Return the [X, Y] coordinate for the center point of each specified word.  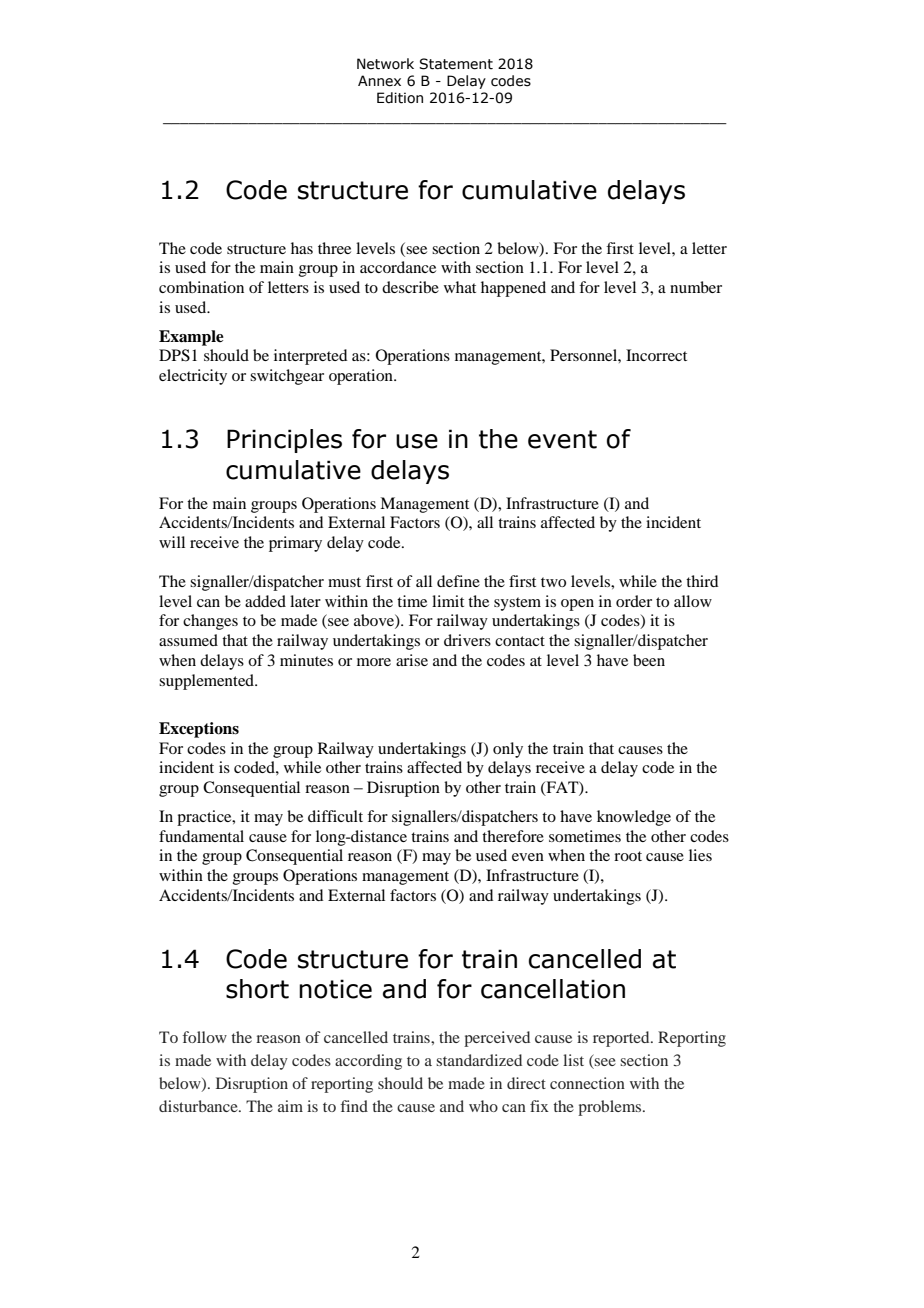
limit [448, 601]
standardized [479, 1060]
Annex [379, 81]
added [265, 601]
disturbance [199, 1106]
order [634, 601]
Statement [456, 64]
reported [622, 1039]
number [696, 287]
